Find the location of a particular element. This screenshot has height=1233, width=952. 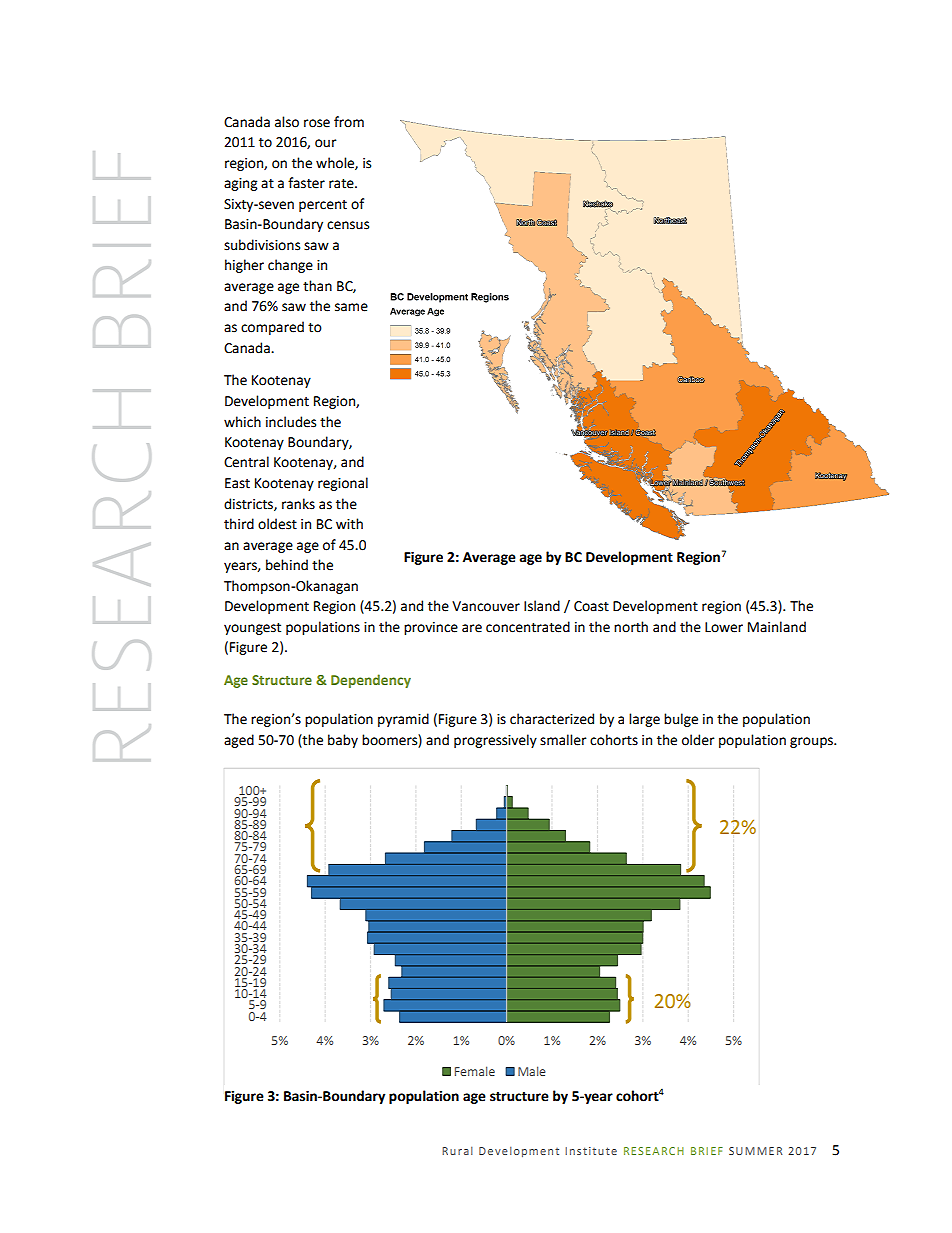

same is located at coordinates (351, 307).
